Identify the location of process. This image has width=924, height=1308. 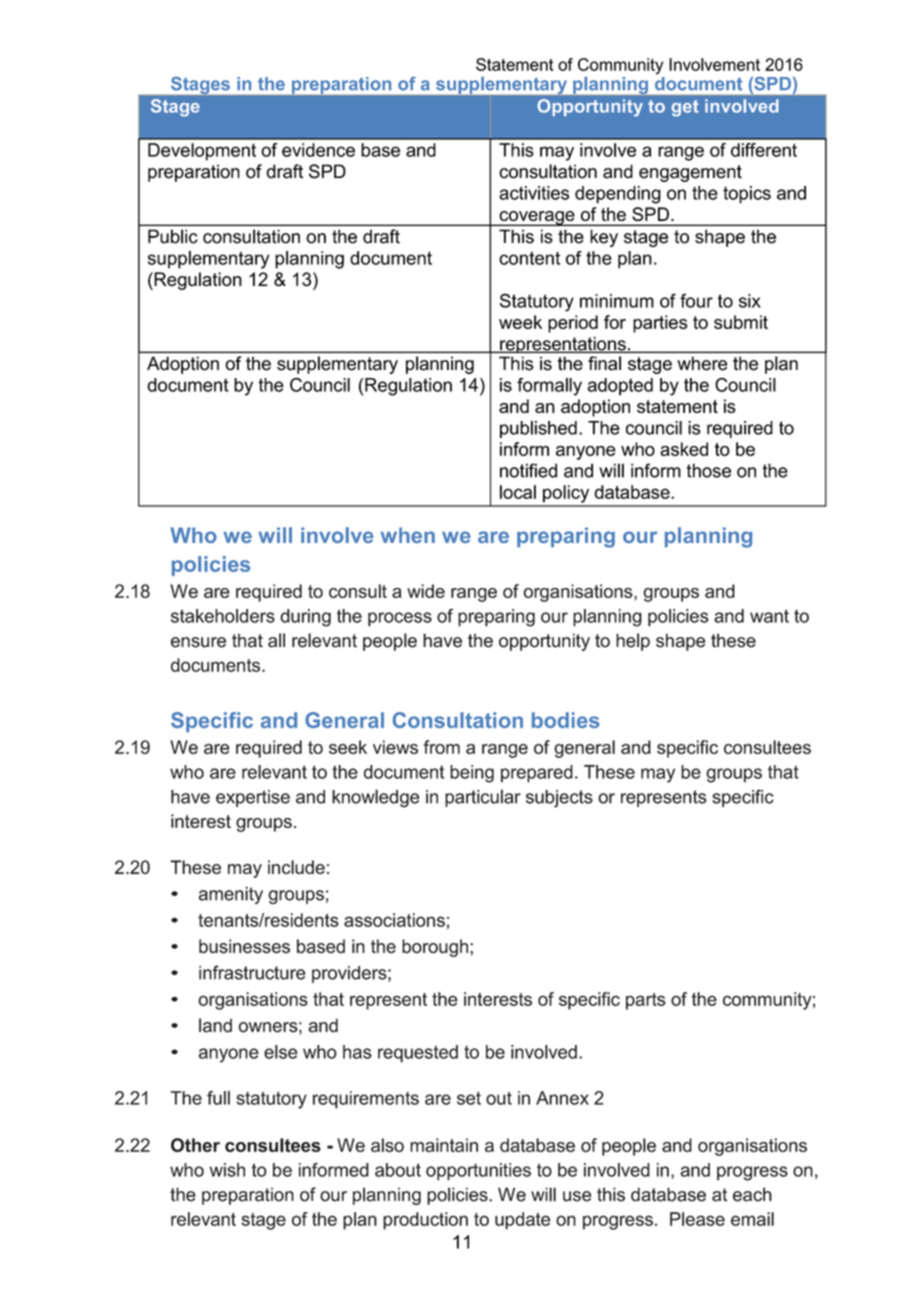
(400, 619).
